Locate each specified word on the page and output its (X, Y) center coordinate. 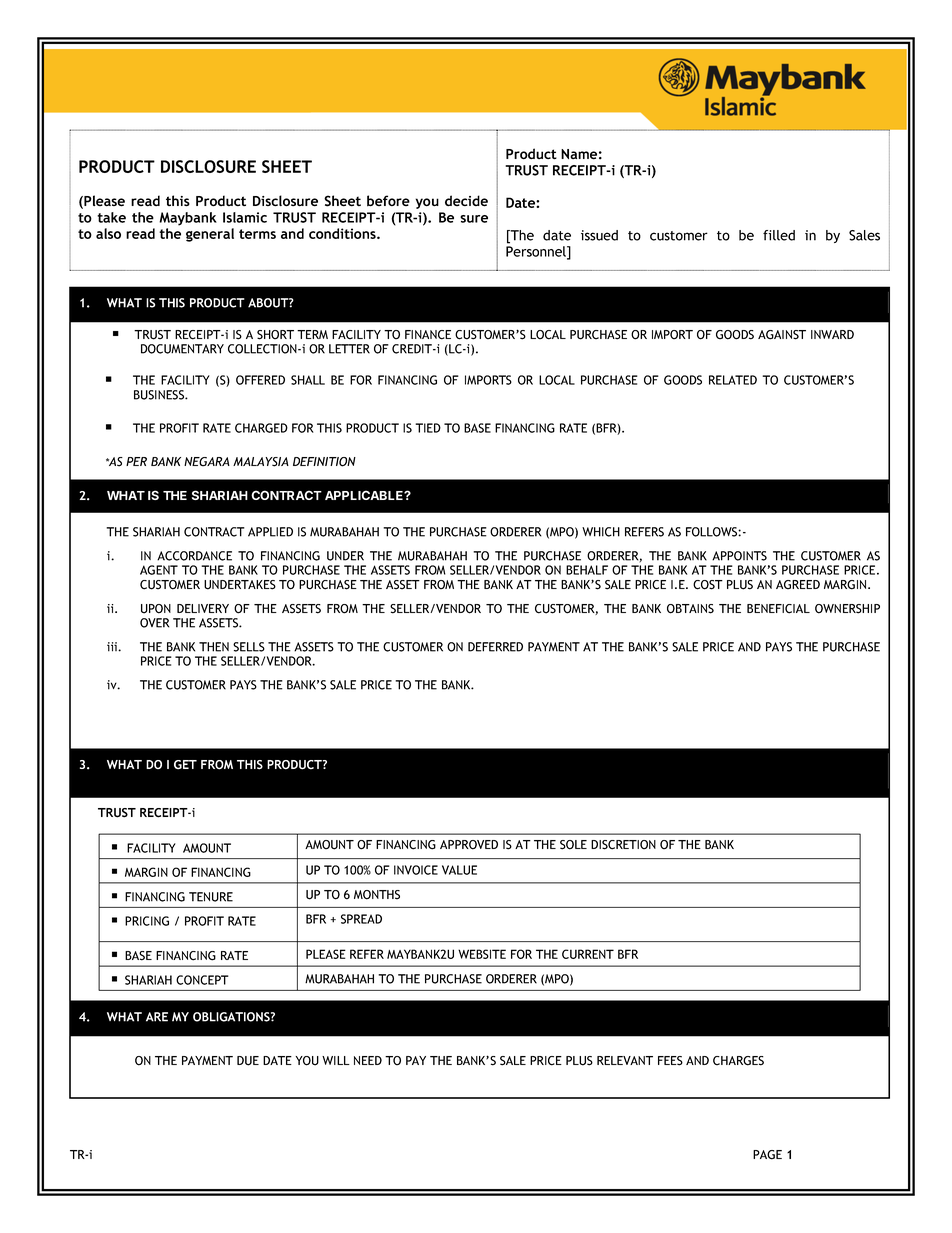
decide (466, 201)
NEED (368, 1060)
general (210, 235)
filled (779, 235)
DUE (248, 1061)
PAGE (767, 1155)
